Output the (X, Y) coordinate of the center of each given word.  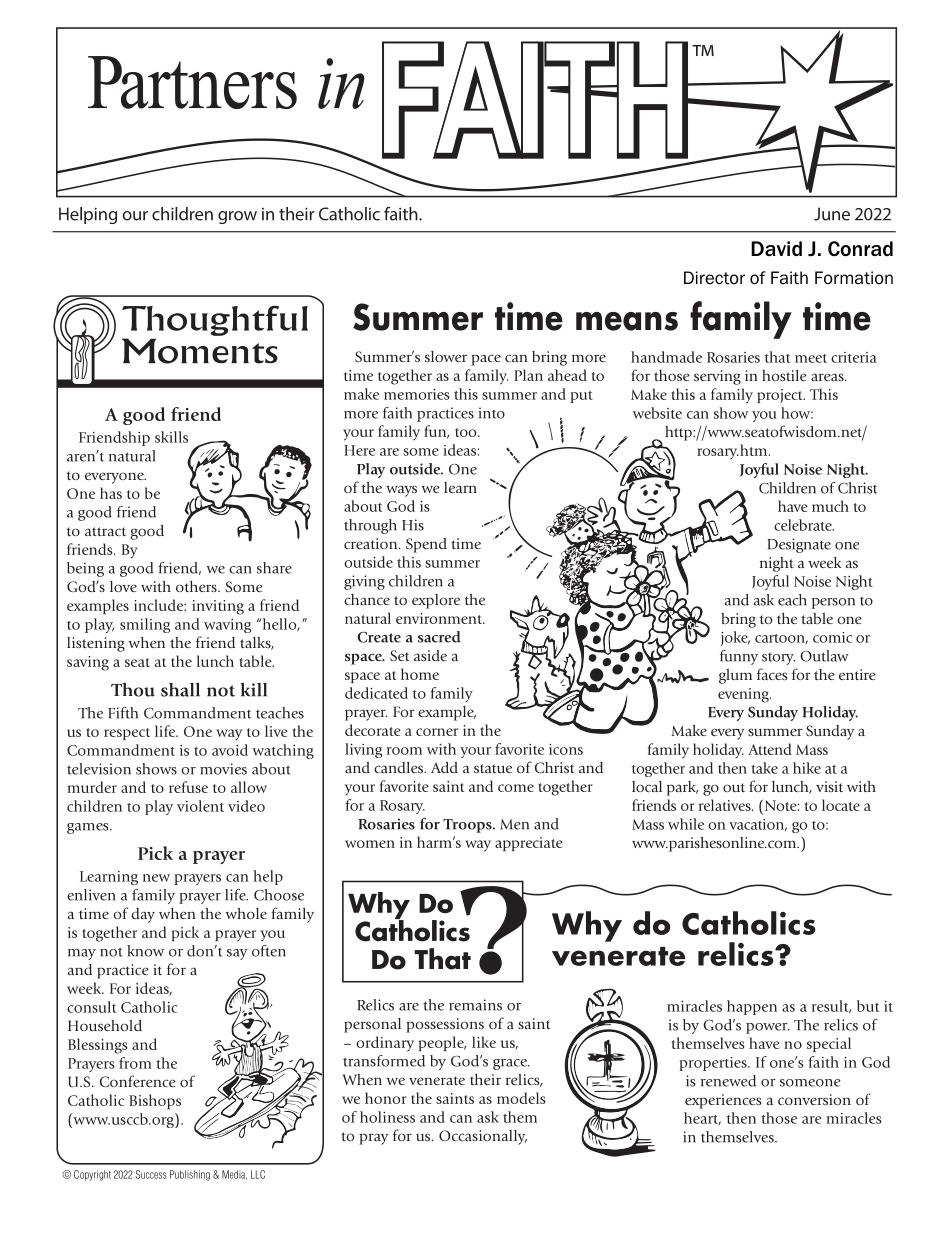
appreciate (529, 844)
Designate (799, 545)
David (776, 248)
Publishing (190, 1175)
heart (702, 1118)
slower (446, 356)
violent (200, 806)
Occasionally (483, 1137)
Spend (426, 545)
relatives (726, 805)
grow (237, 217)
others (197, 586)
